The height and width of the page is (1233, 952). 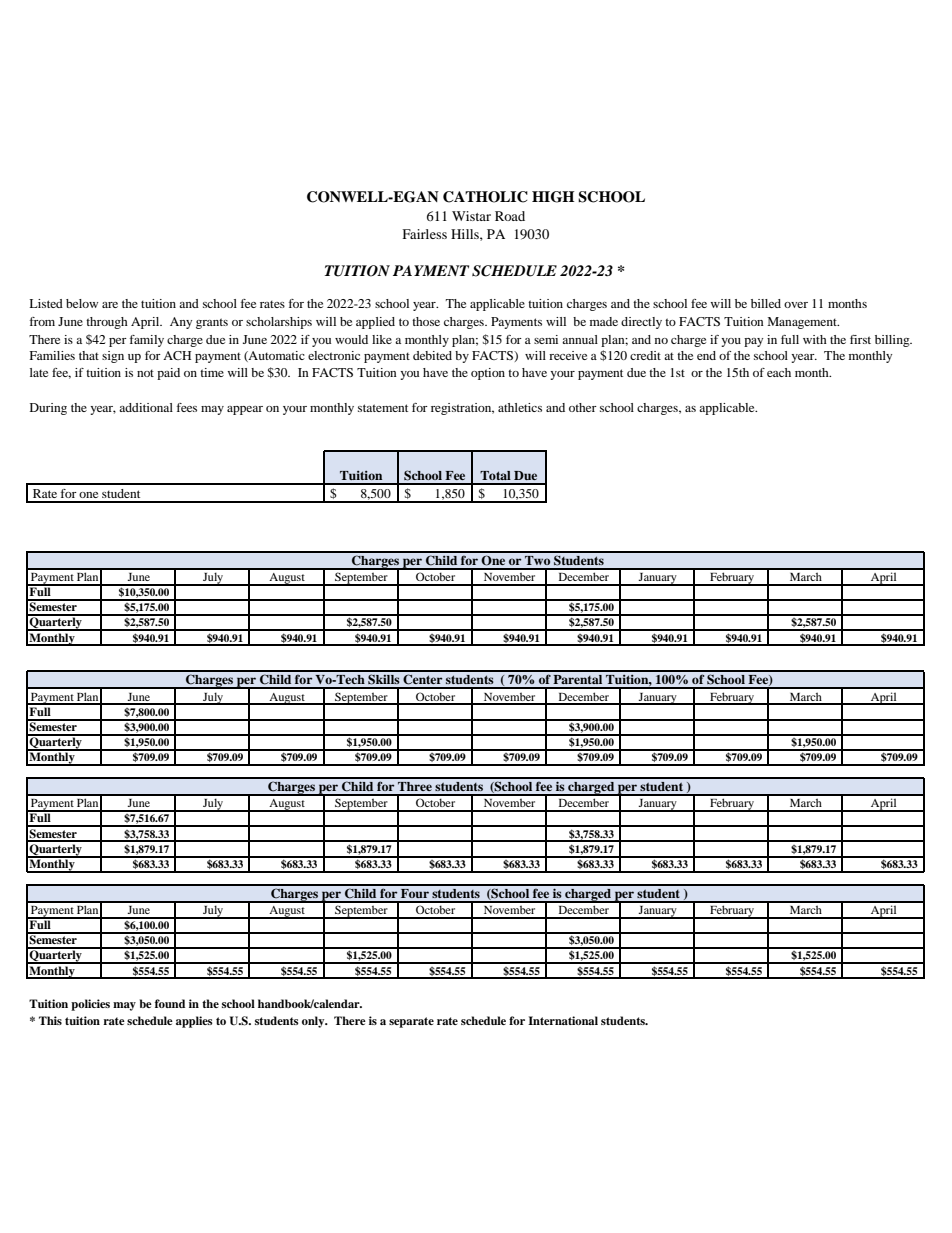 I want to click on below, so click(x=82, y=303).
